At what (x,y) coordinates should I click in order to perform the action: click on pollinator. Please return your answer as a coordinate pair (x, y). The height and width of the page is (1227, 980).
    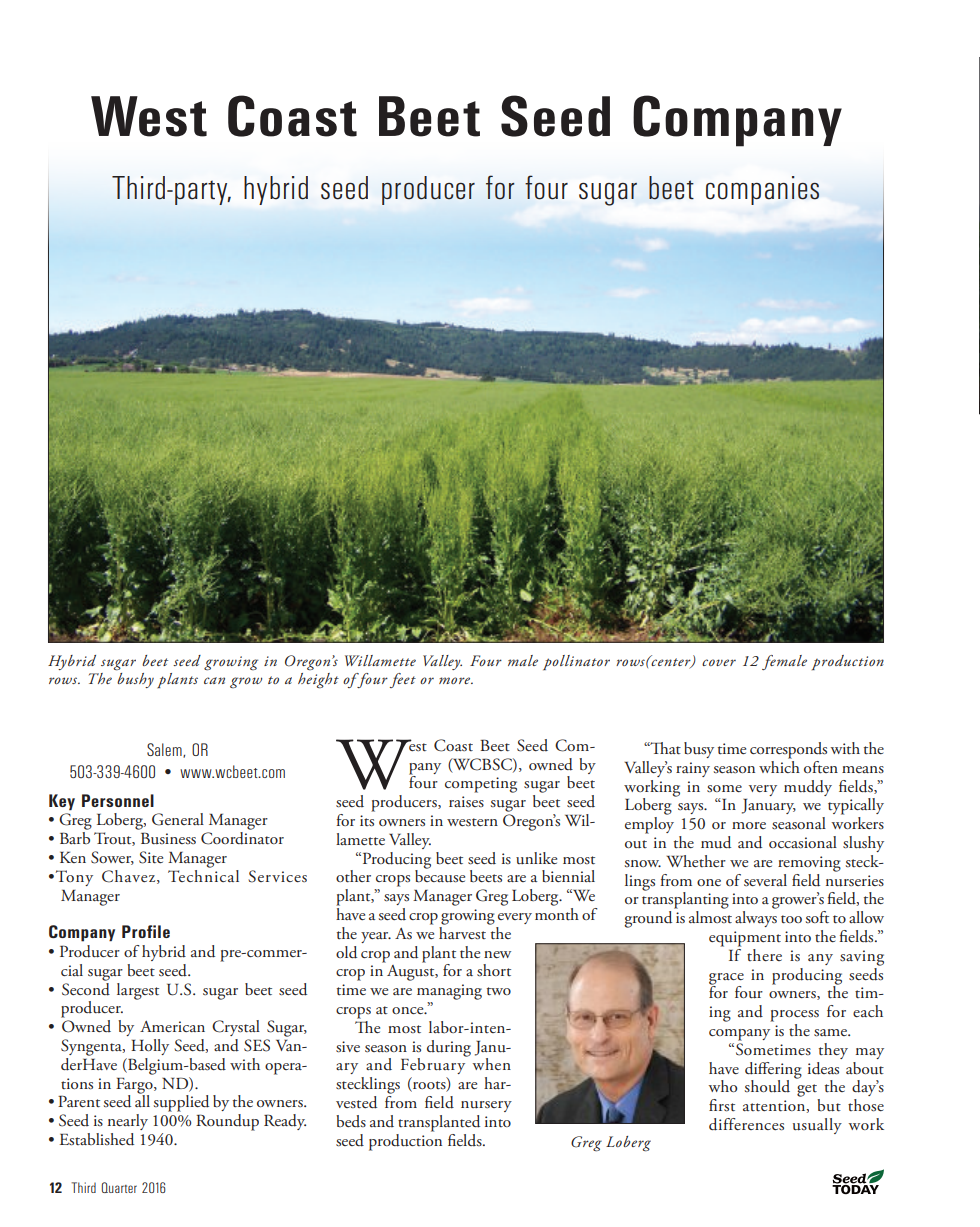
    Looking at the image, I should click on (576, 663).
